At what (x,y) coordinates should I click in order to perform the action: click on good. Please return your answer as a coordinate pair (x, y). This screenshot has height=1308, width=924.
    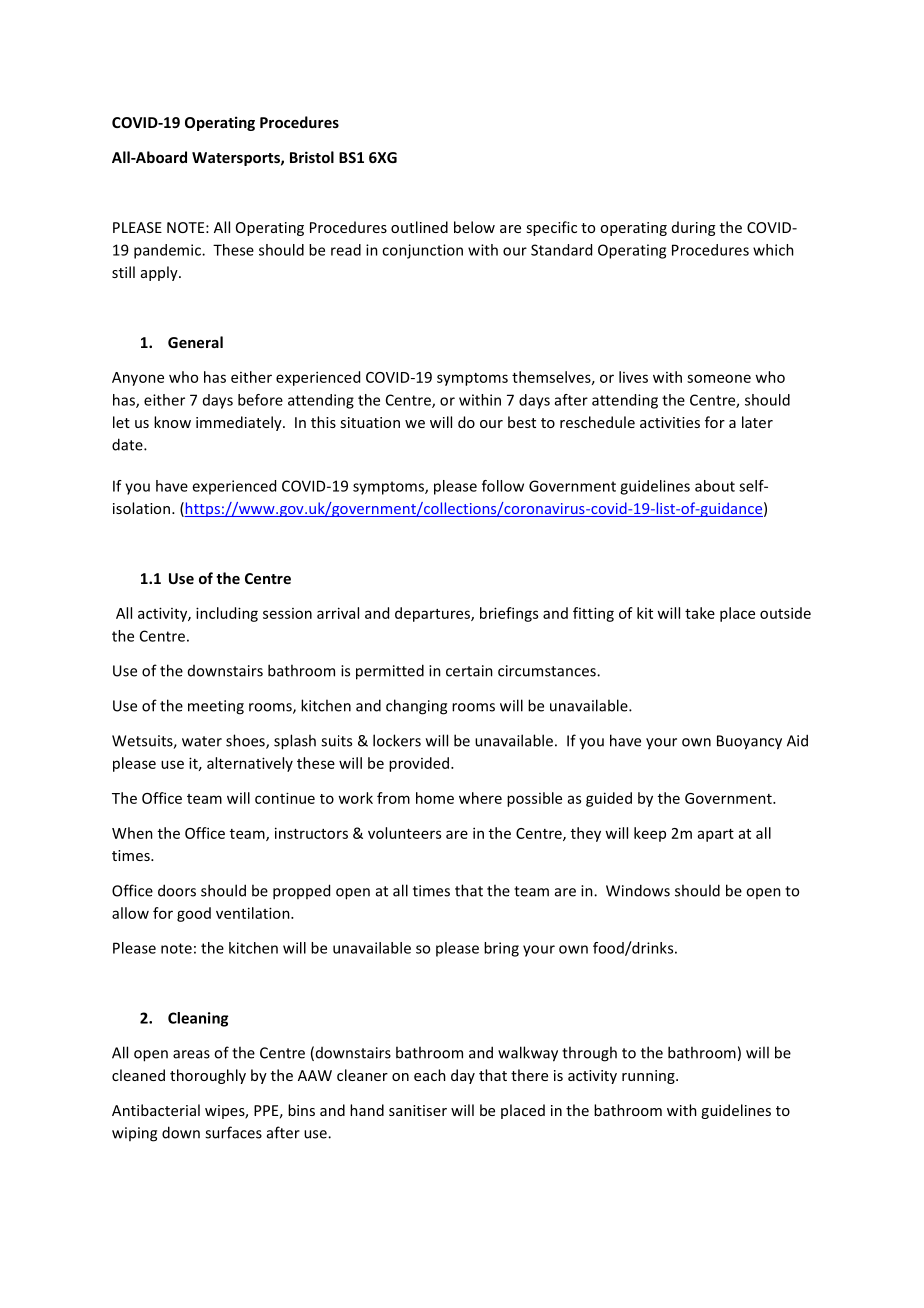
    Looking at the image, I should click on (194, 914).
